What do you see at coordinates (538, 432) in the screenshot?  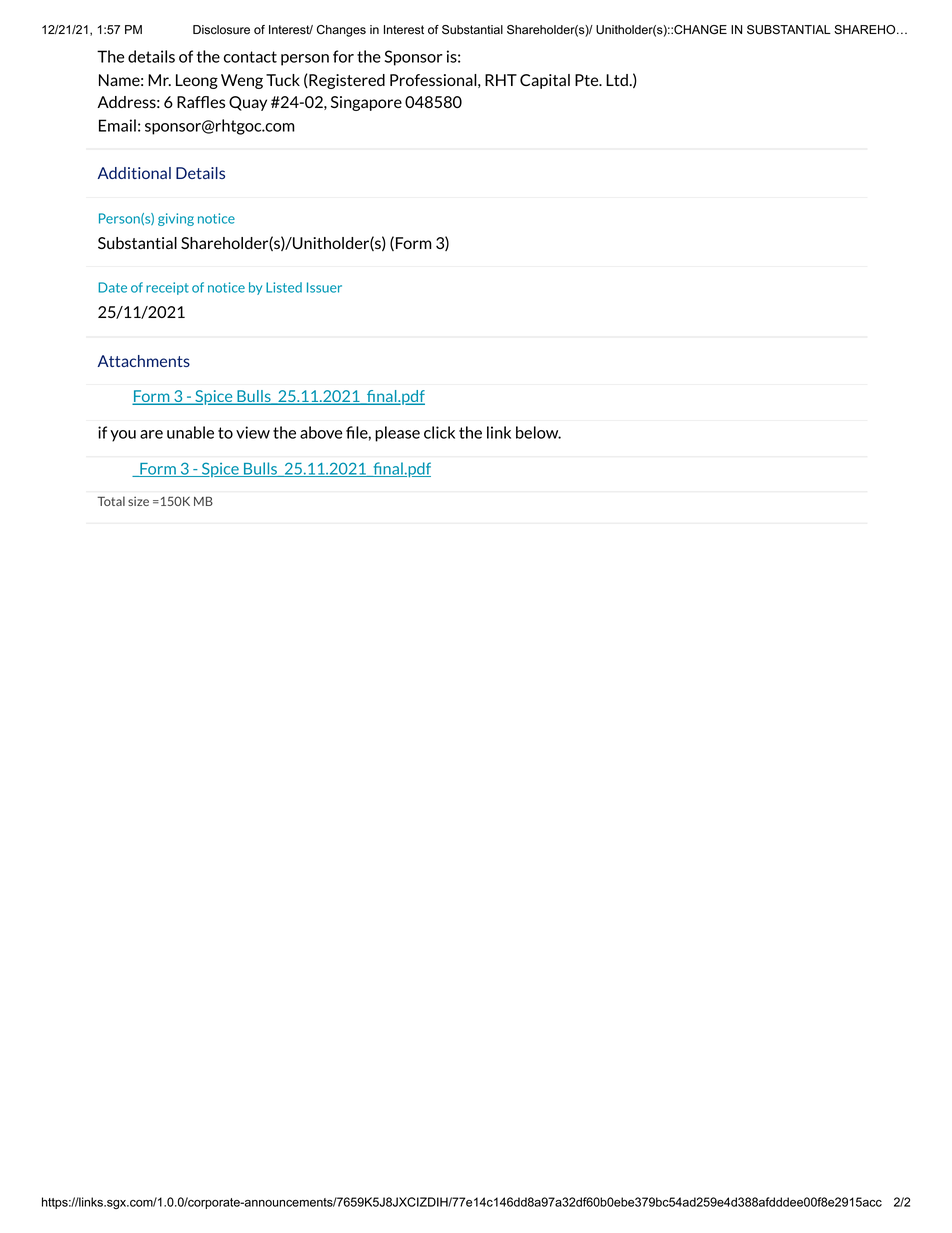 I see `below` at bounding box center [538, 432].
